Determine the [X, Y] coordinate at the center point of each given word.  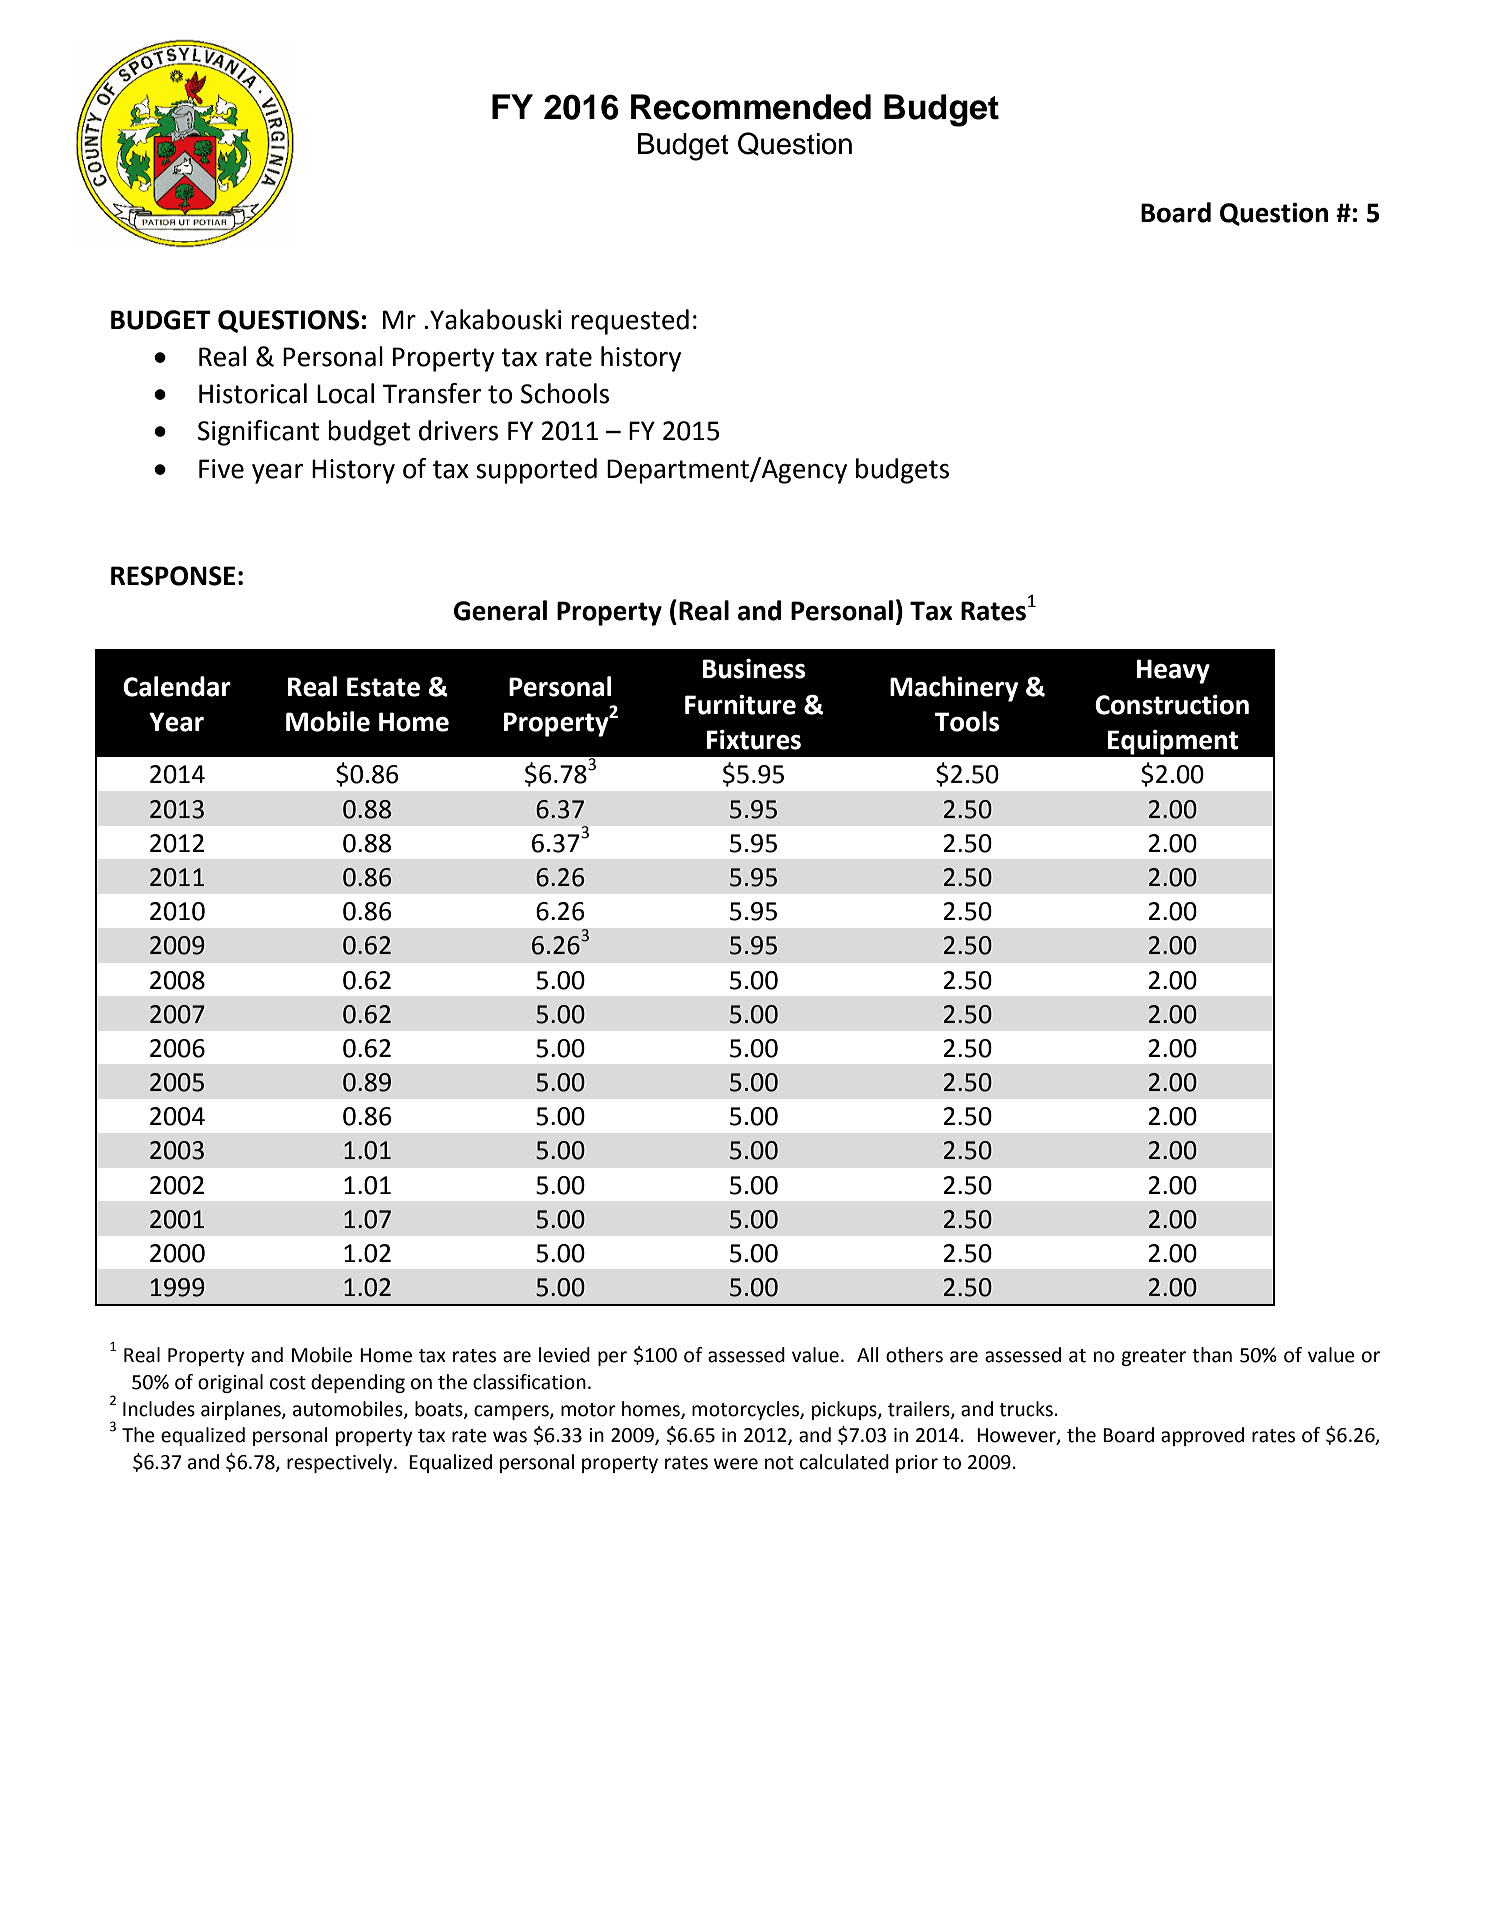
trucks [1026, 1409]
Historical [253, 393]
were [736, 1464]
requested [630, 322]
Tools [966, 721]
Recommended [751, 107]
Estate [383, 687]
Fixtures [754, 740]
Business [754, 669]
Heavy [1173, 671]
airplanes [242, 1410]
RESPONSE [173, 576]
